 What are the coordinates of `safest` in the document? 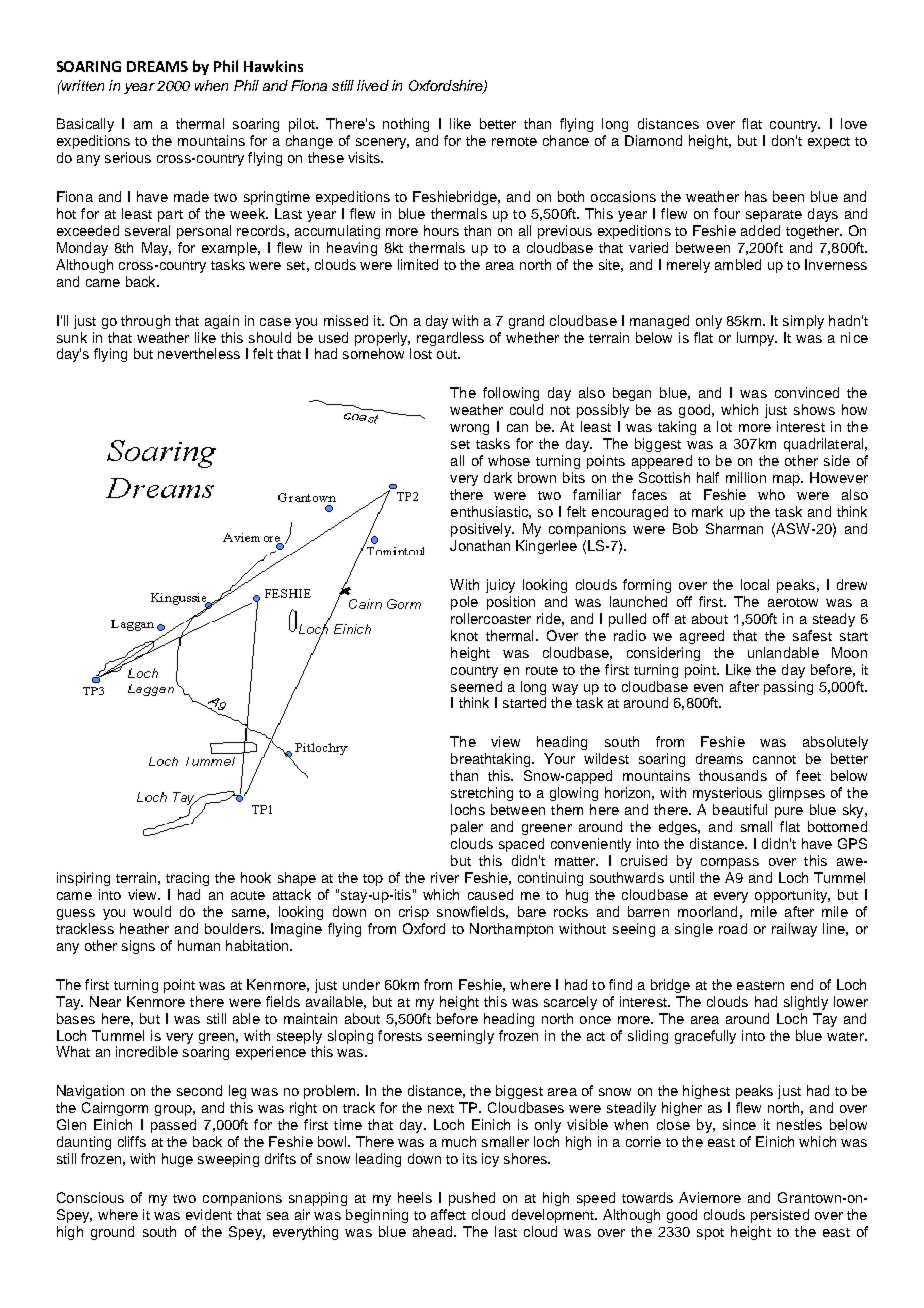 It's located at (812, 635).
